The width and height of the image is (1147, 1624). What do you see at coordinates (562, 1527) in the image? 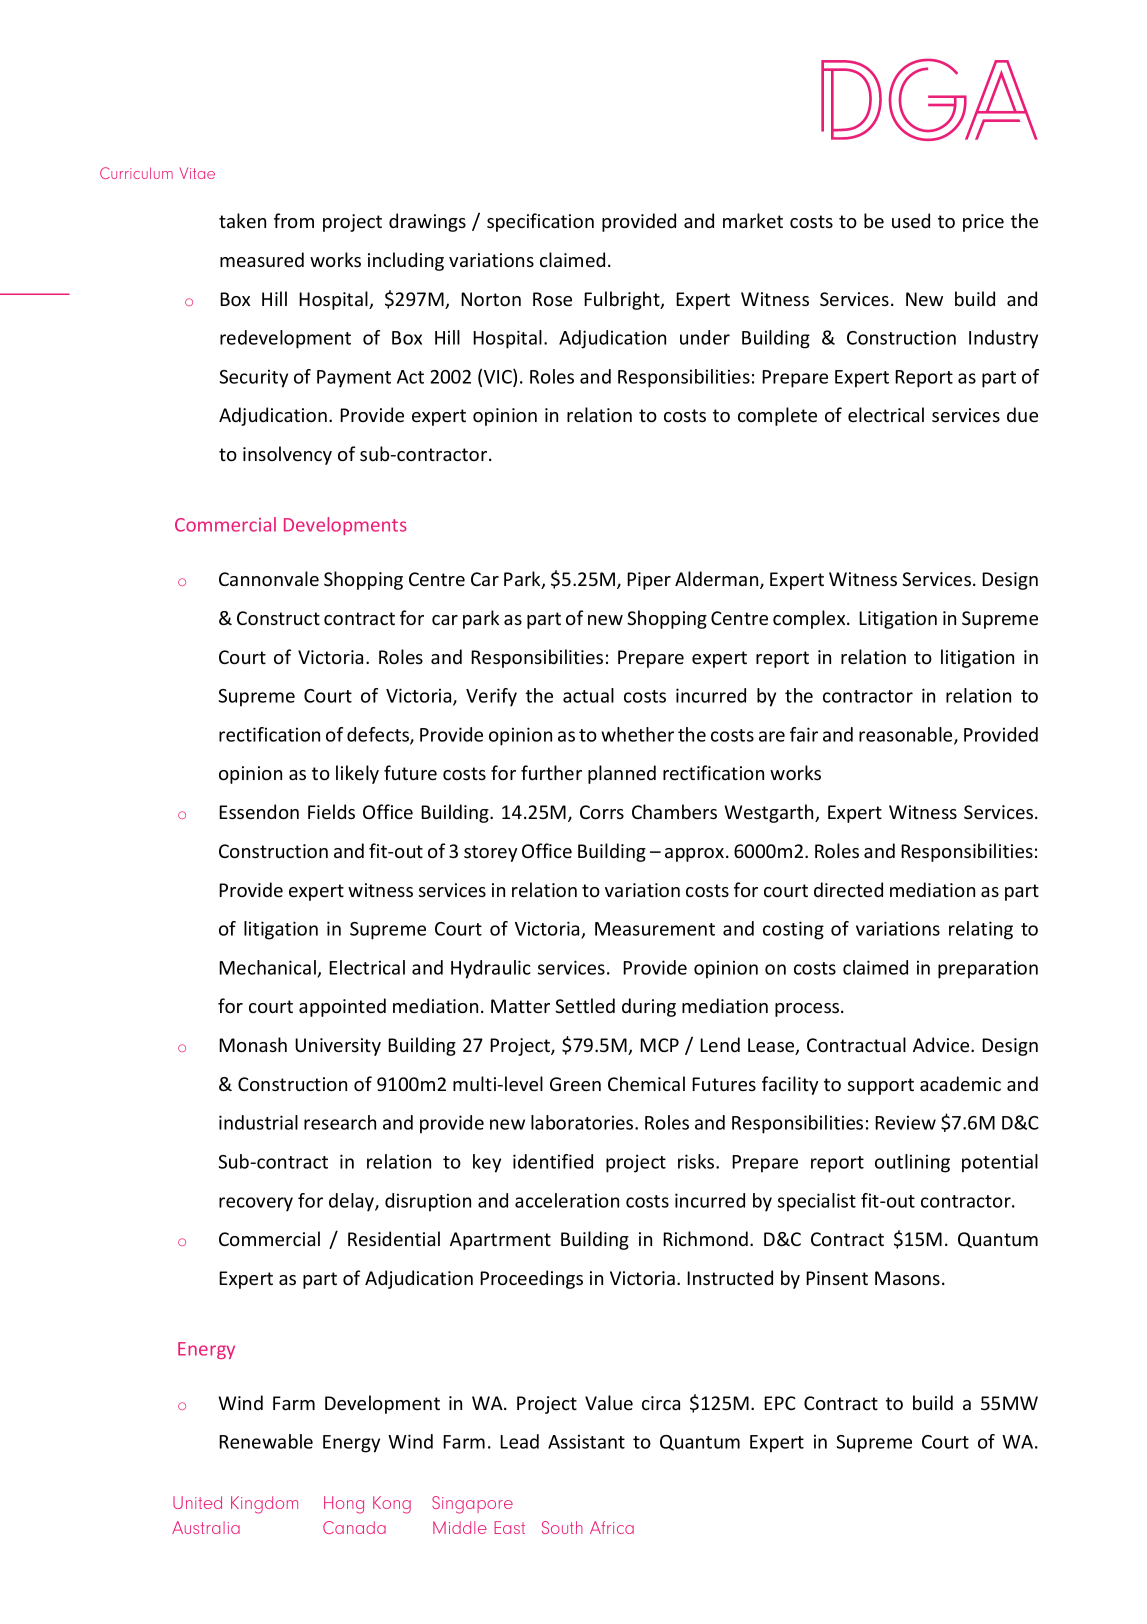
I see `South` at bounding box center [562, 1527].
